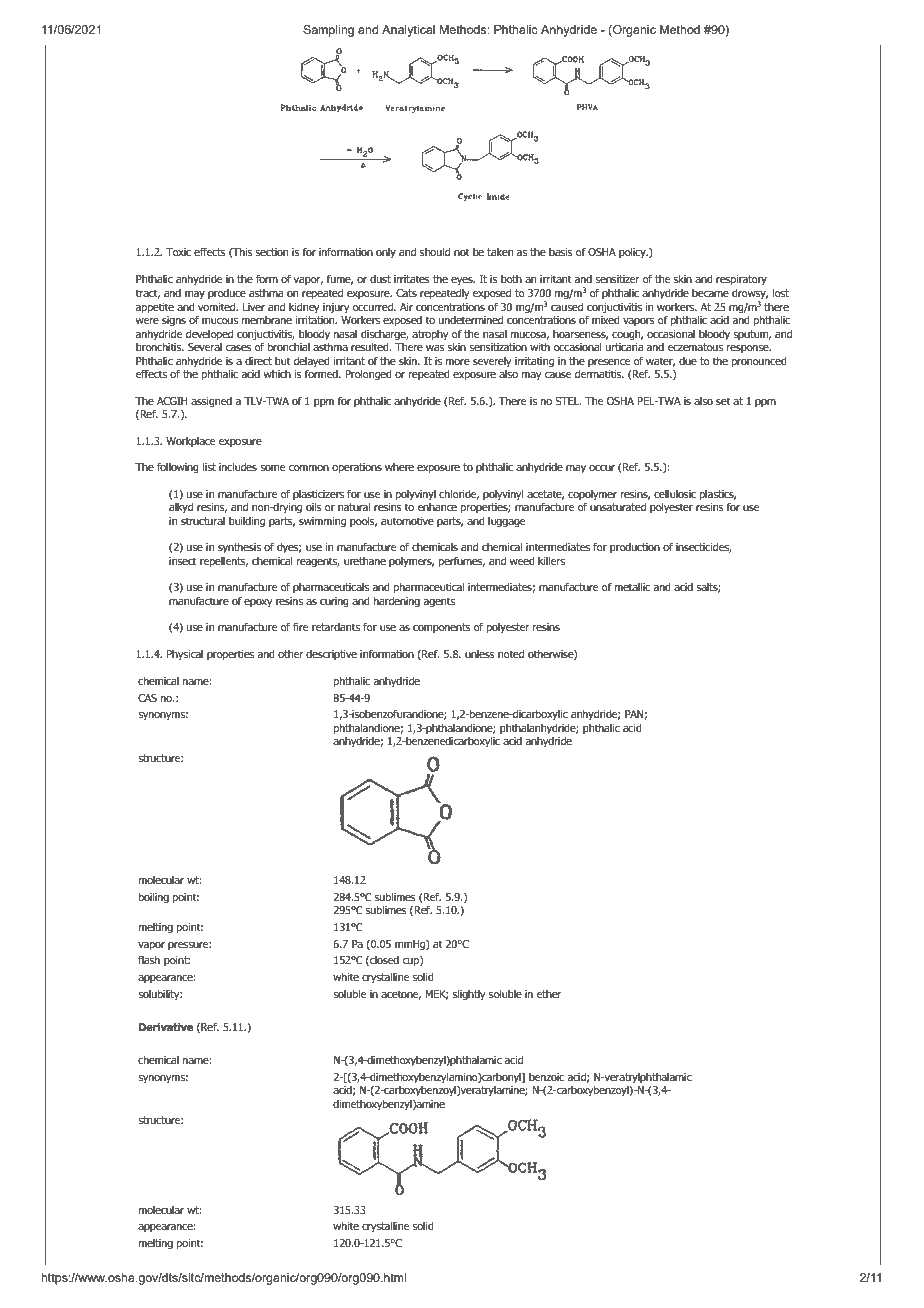 Image resolution: width=924 pixels, height=1308 pixels. What do you see at coordinates (480, 654) in the page?
I see `unless` at bounding box center [480, 654].
